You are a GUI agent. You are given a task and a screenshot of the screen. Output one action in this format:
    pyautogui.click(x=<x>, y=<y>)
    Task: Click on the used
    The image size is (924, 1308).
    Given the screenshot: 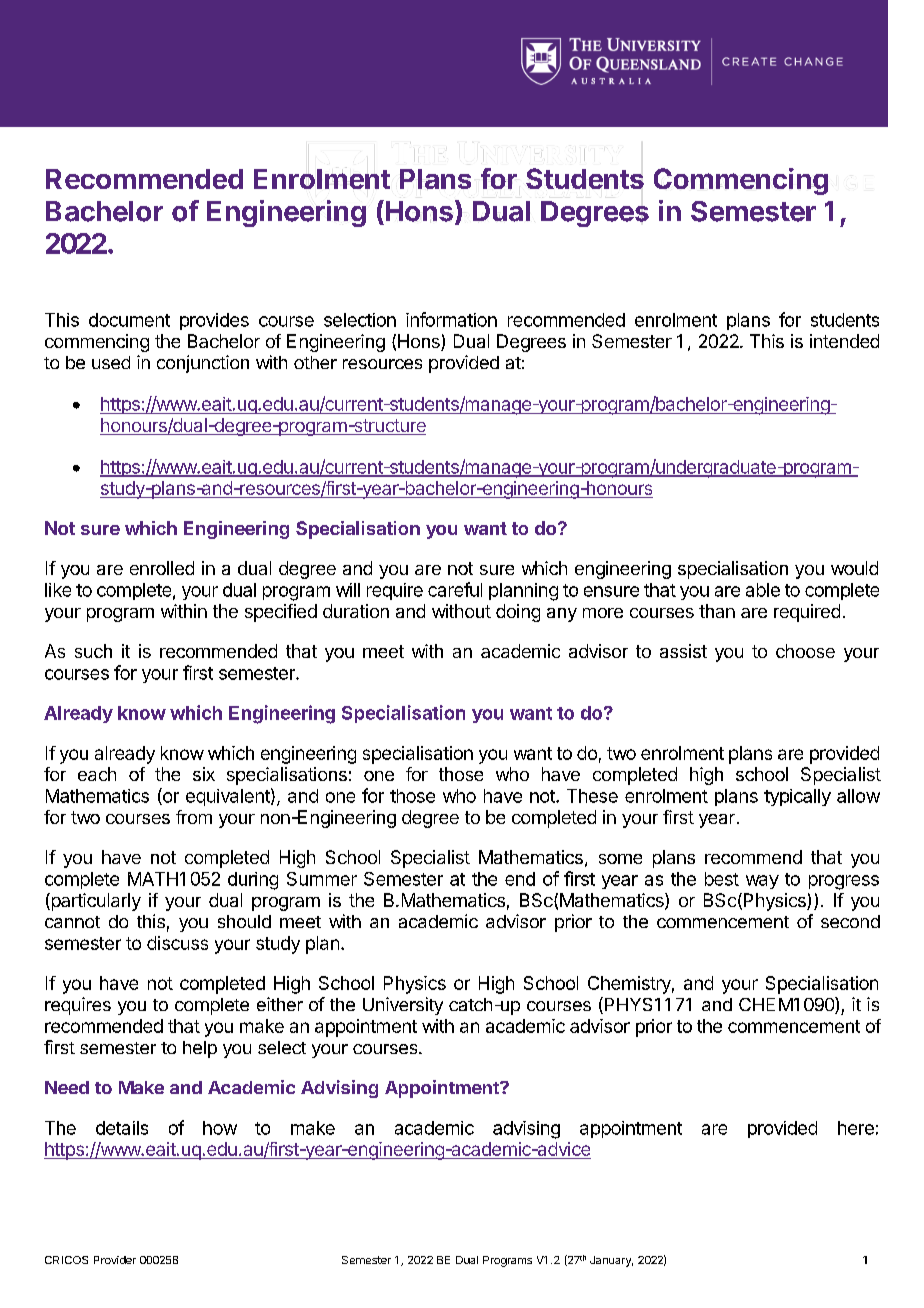 What is the action you would take?
    pyautogui.click(x=111, y=362)
